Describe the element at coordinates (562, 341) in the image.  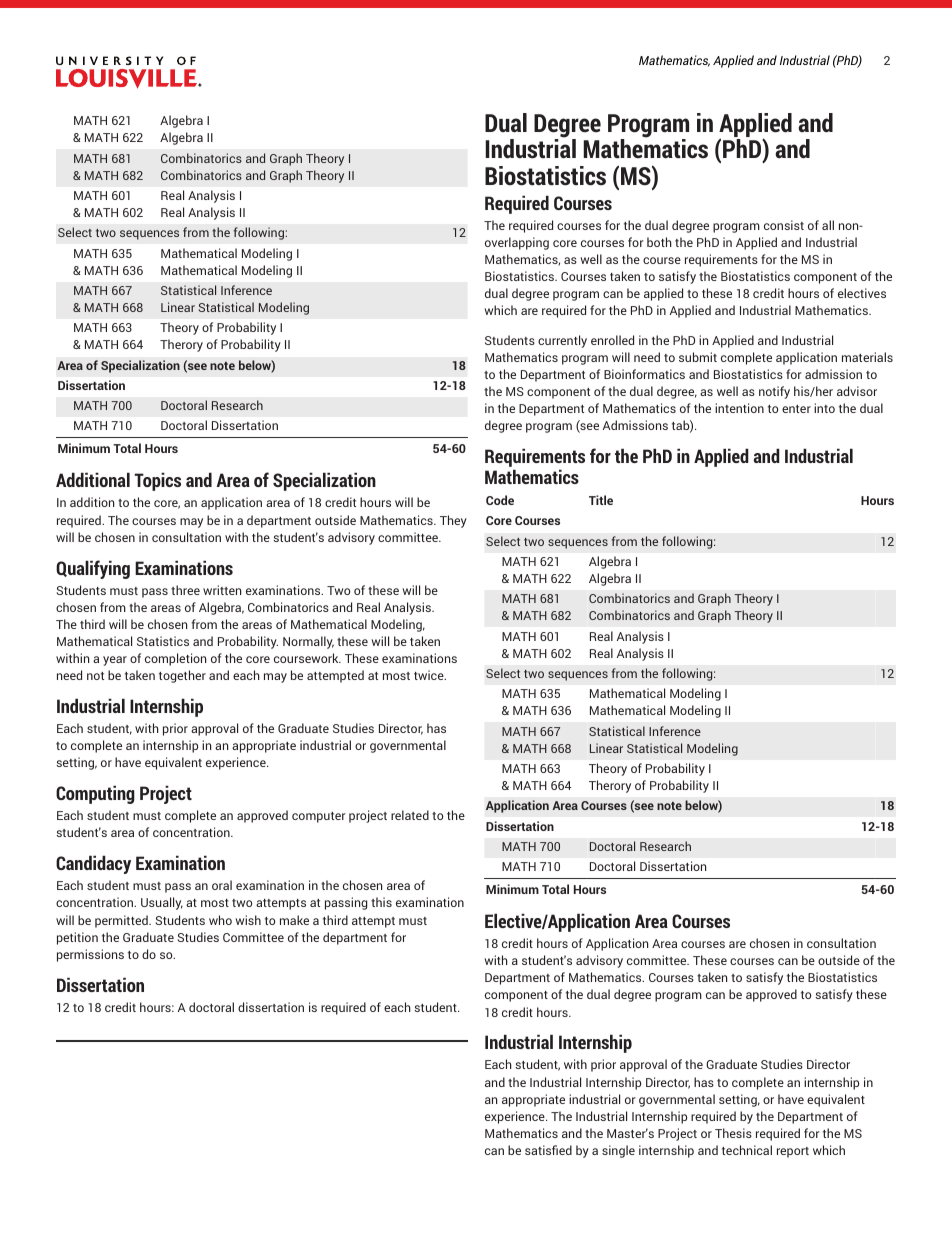
I see `currently` at that location.
